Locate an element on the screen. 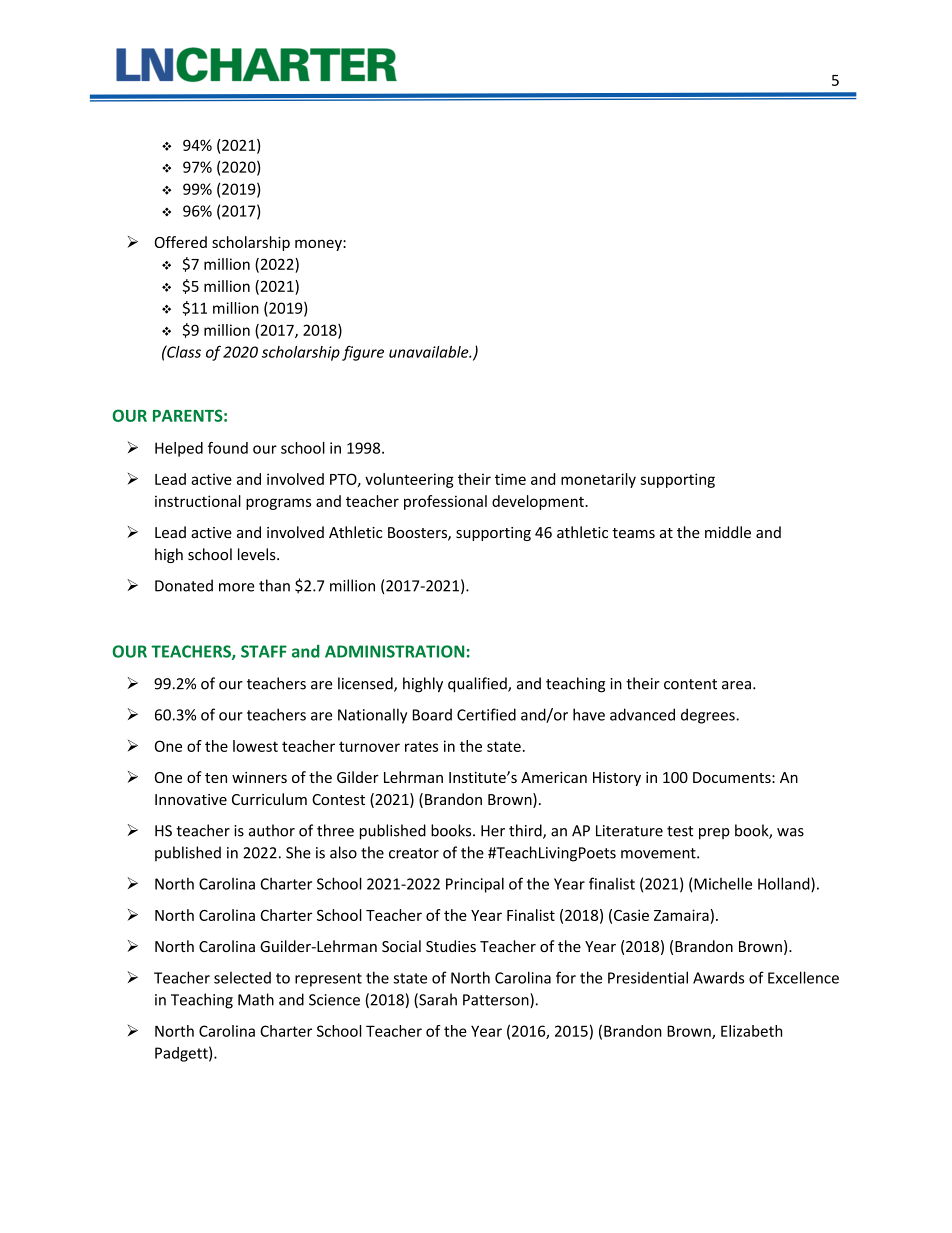 The height and width of the screenshot is (1233, 952). monetarily is located at coordinates (598, 480).
